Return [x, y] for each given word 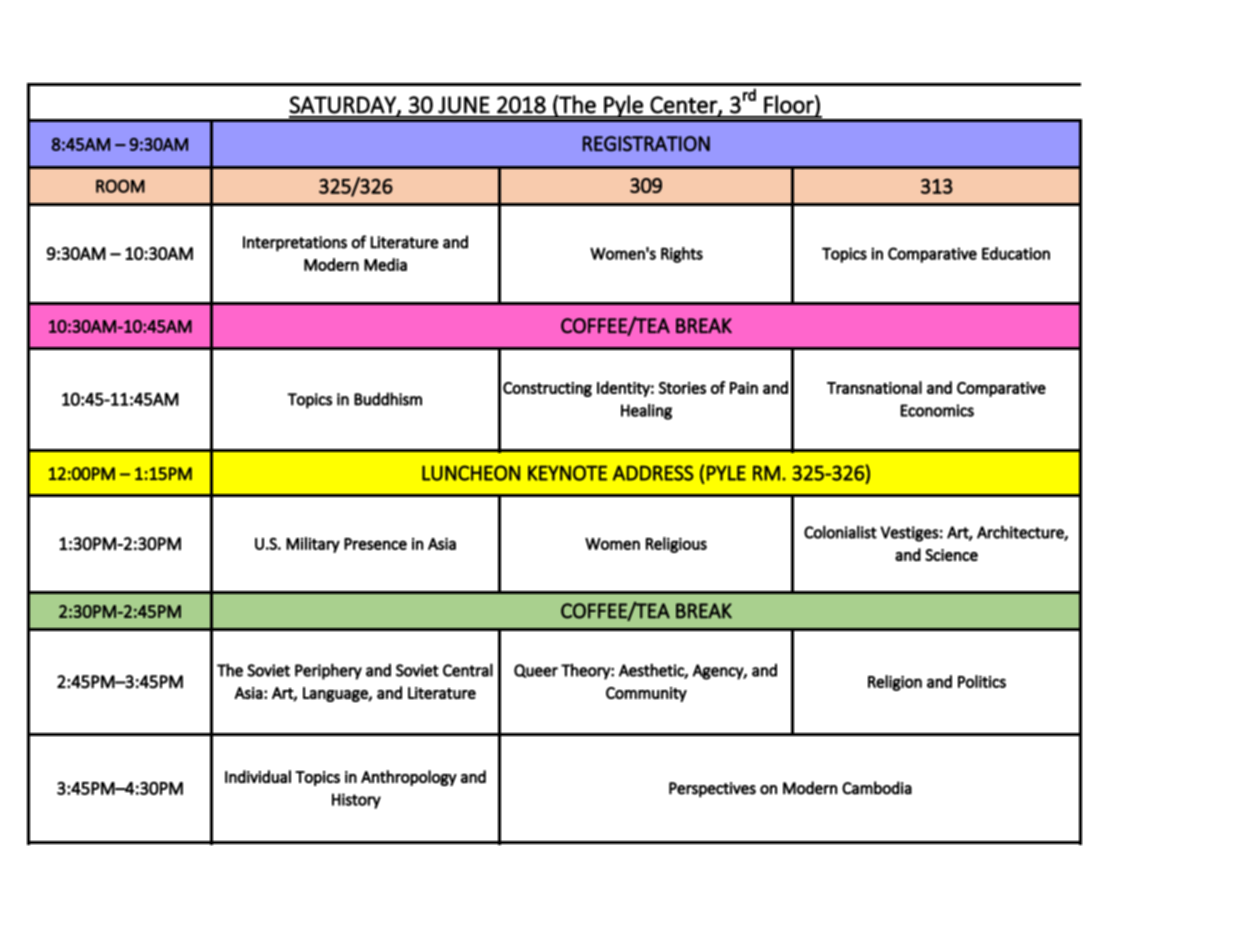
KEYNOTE [567, 473]
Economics [937, 410]
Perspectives [712, 790]
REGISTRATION [646, 144]
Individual [258, 776]
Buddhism [388, 399]
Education [1016, 253]
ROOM [120, 186]
